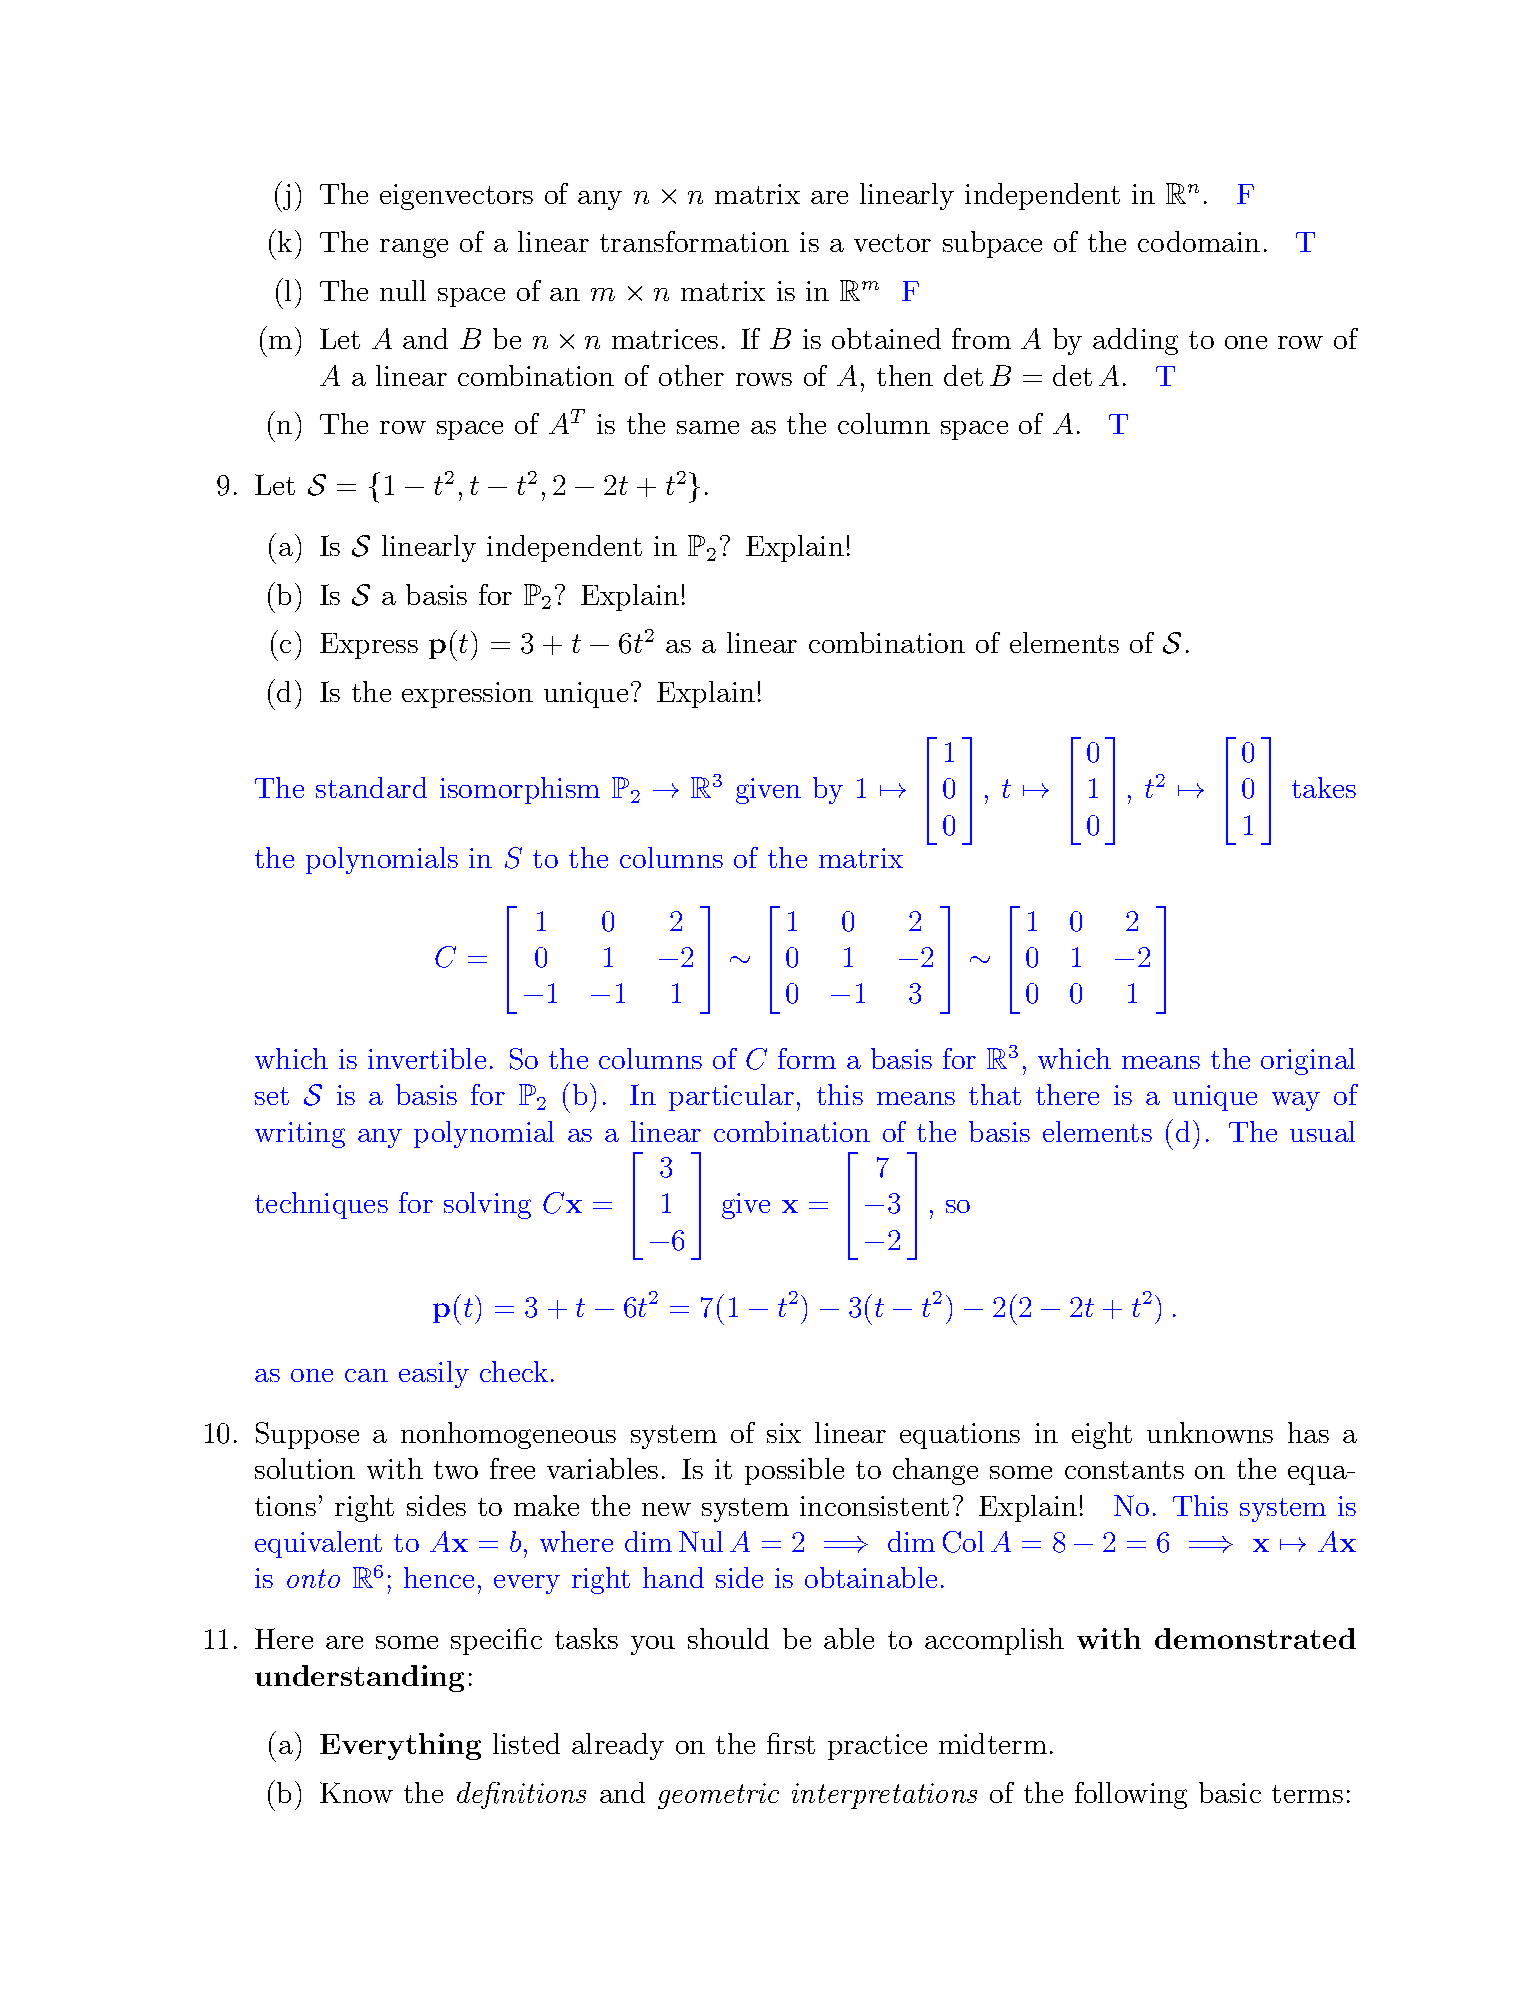 The width and height of the image is (1538, 1991). What do you see at coordinates (1322, 1131) in the image?
I see `usual` at bounding box center [1322, 1131].
